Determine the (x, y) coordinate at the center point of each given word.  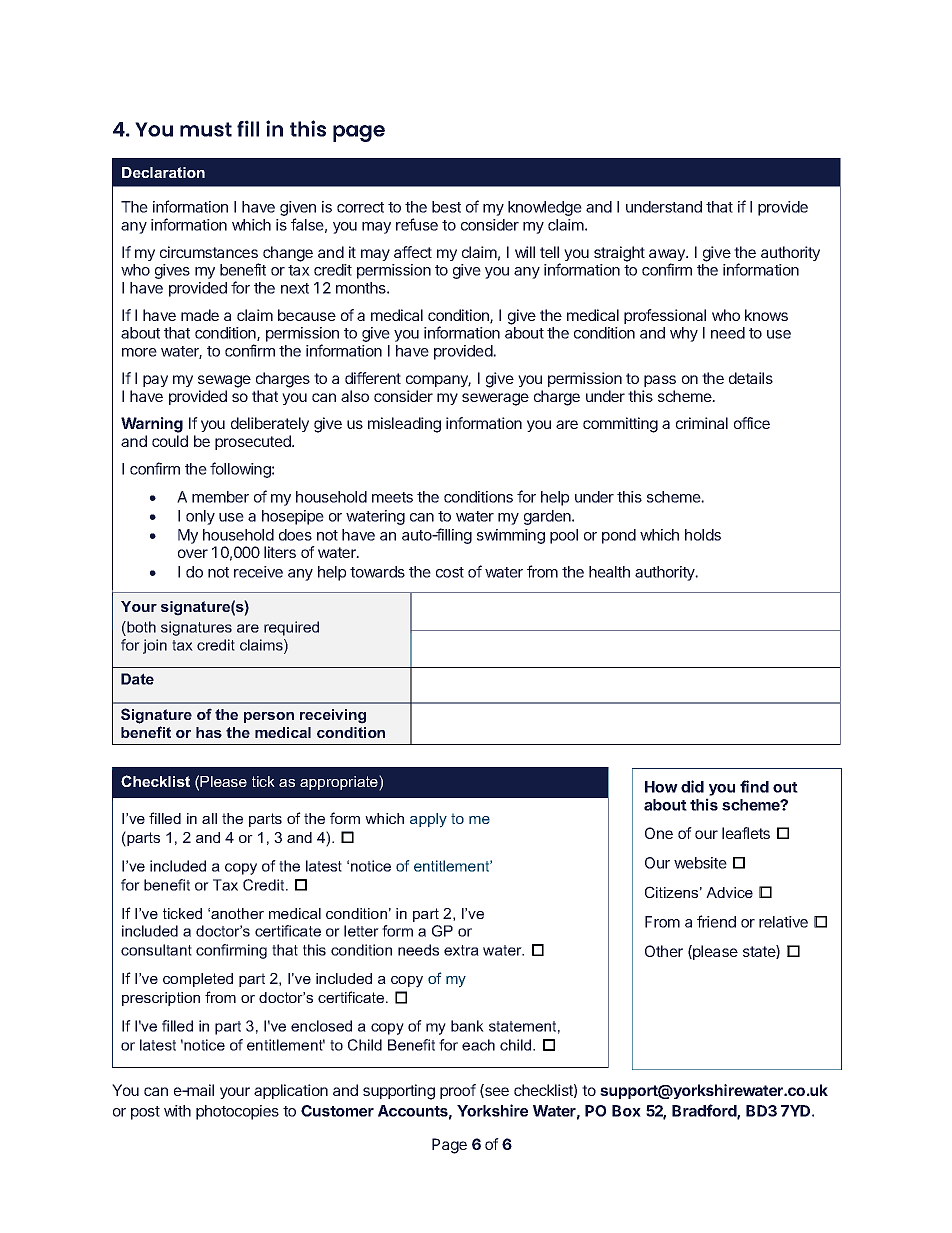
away (668, 256)
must (206, 129)
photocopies (237, 1112)
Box (626, 1111)
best (446, 207)
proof (458, 1091)
